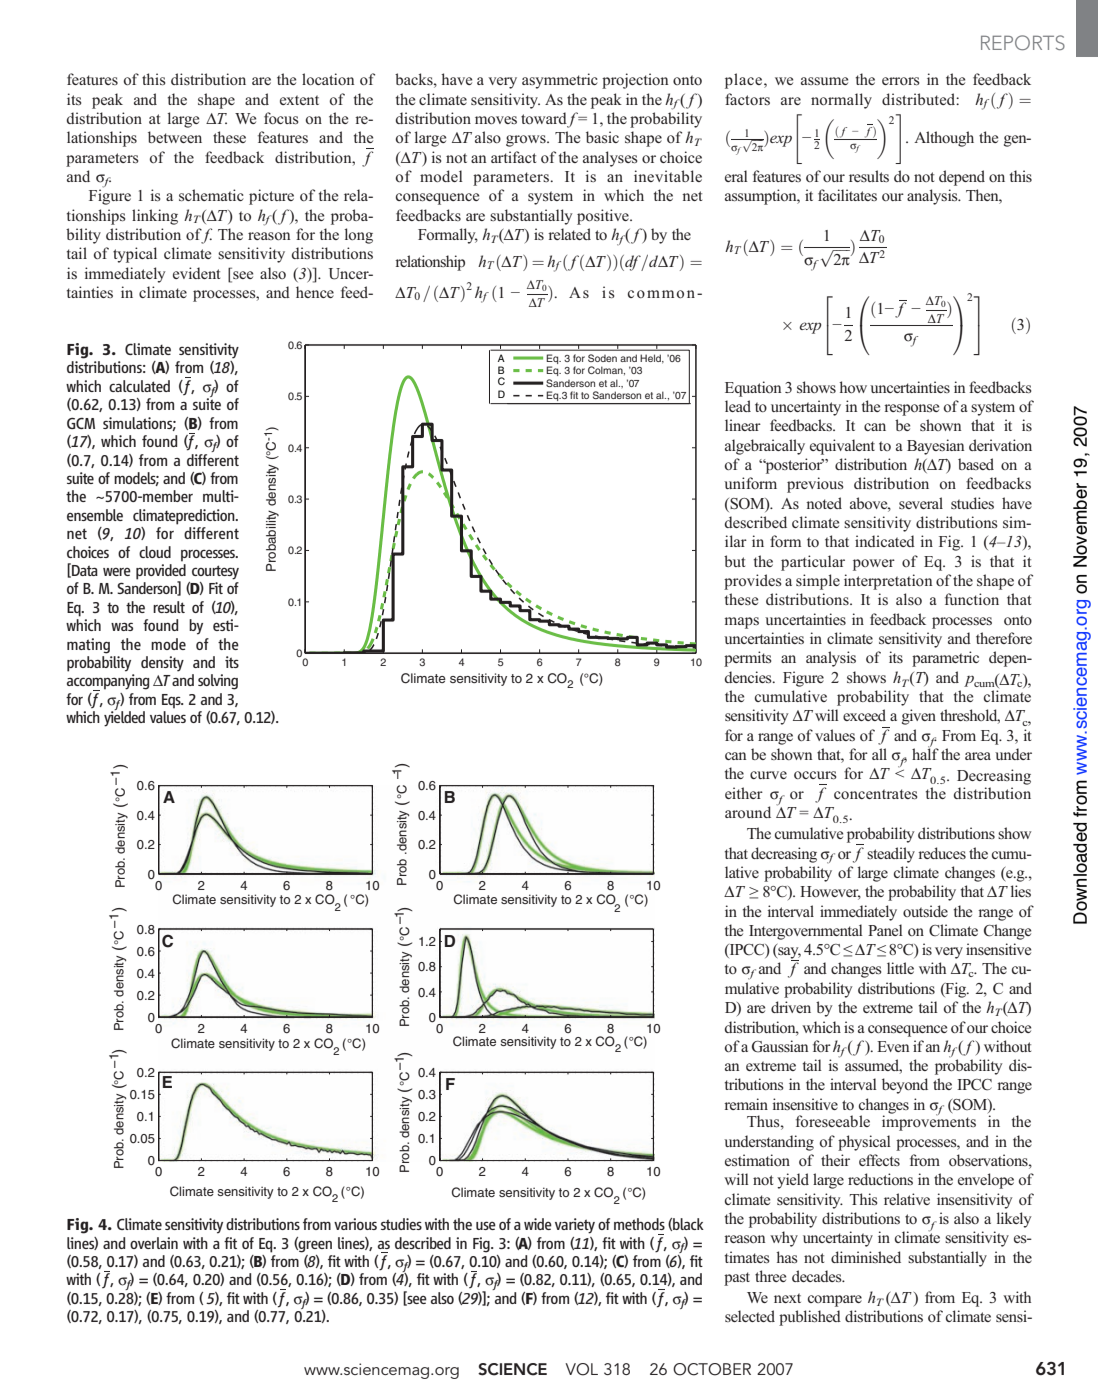 The height and width of the screenshot is (1397, 1098). Describe the element at coordinates (919, 717) in the screenshot. I see `given` at that location.
